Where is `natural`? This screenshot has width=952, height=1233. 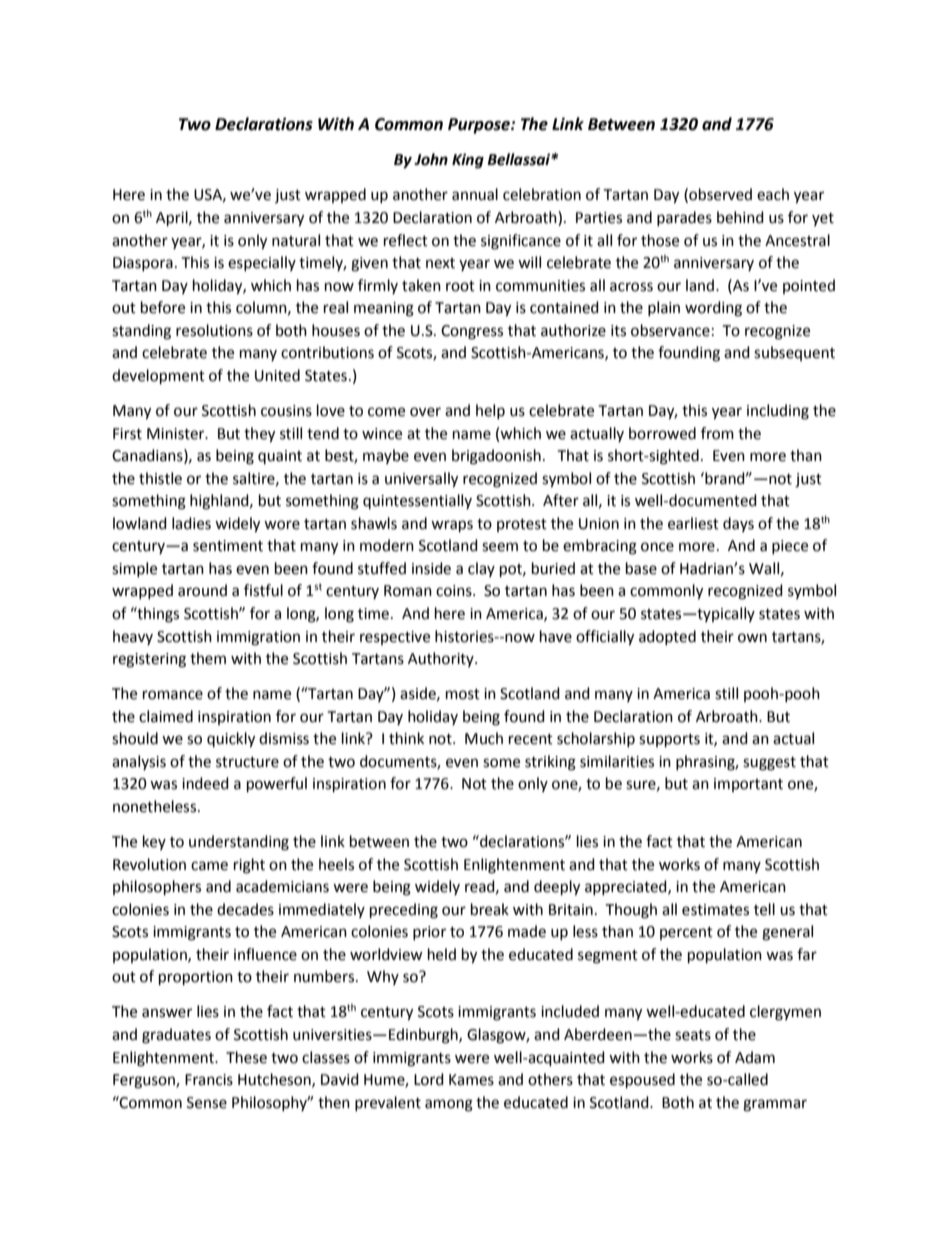
natural is located at coordinates (296, 240).
